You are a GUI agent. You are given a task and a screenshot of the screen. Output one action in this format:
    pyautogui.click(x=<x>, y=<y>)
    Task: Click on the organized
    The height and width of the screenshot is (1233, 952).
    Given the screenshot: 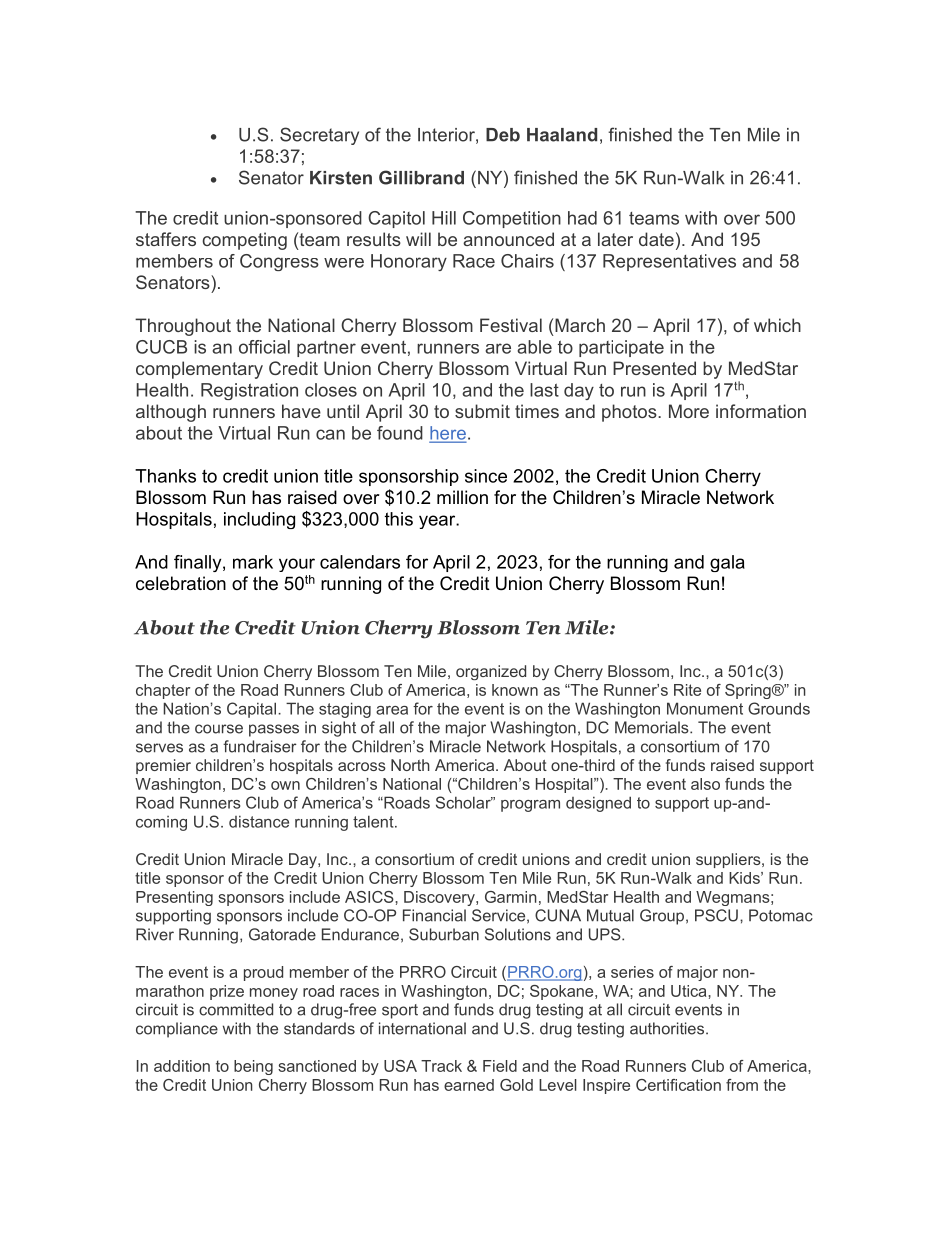 What is the action you would take?
    pyautogui.click(x=491, y=672)
